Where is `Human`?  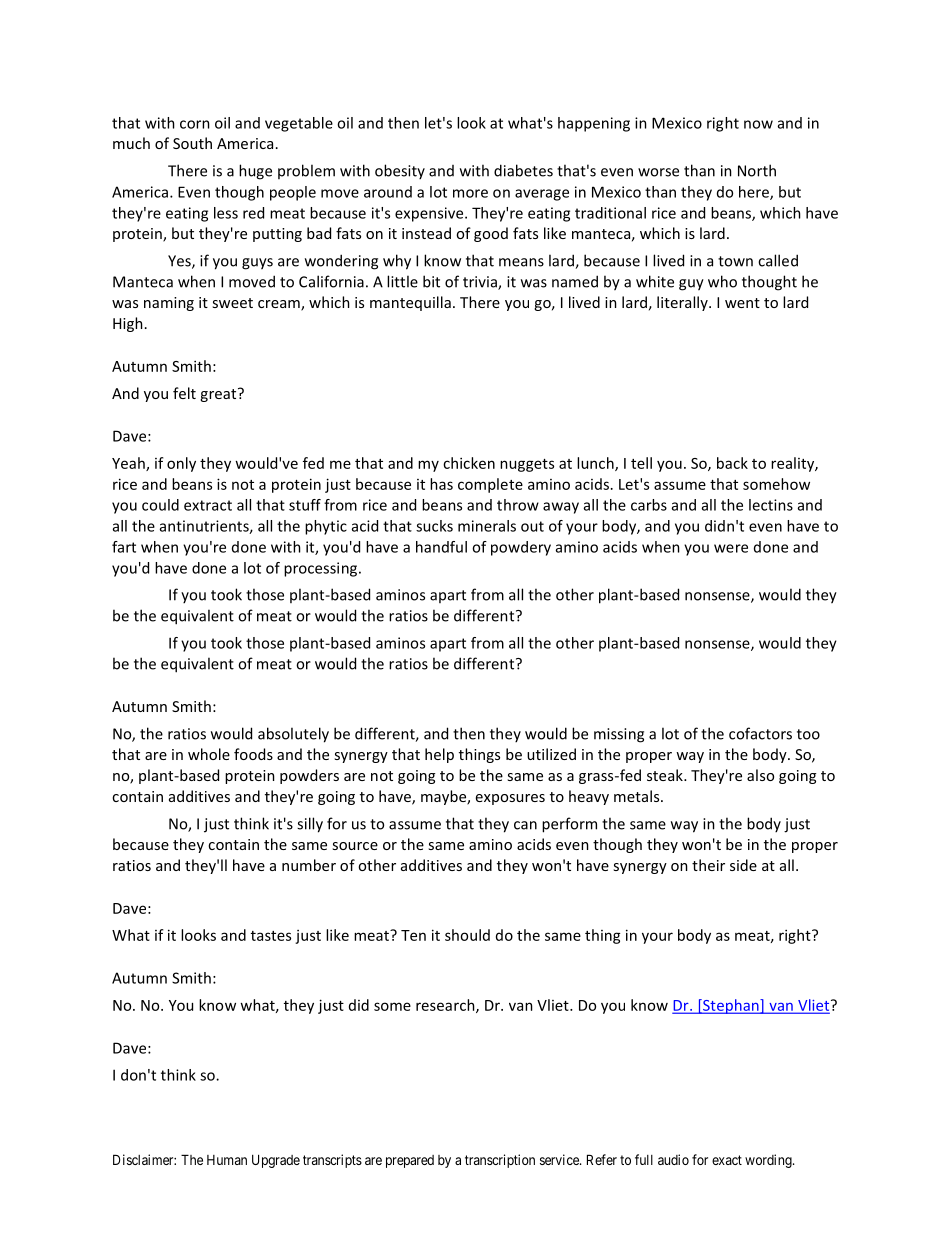
Human is located at coordinates (227, 1160).
